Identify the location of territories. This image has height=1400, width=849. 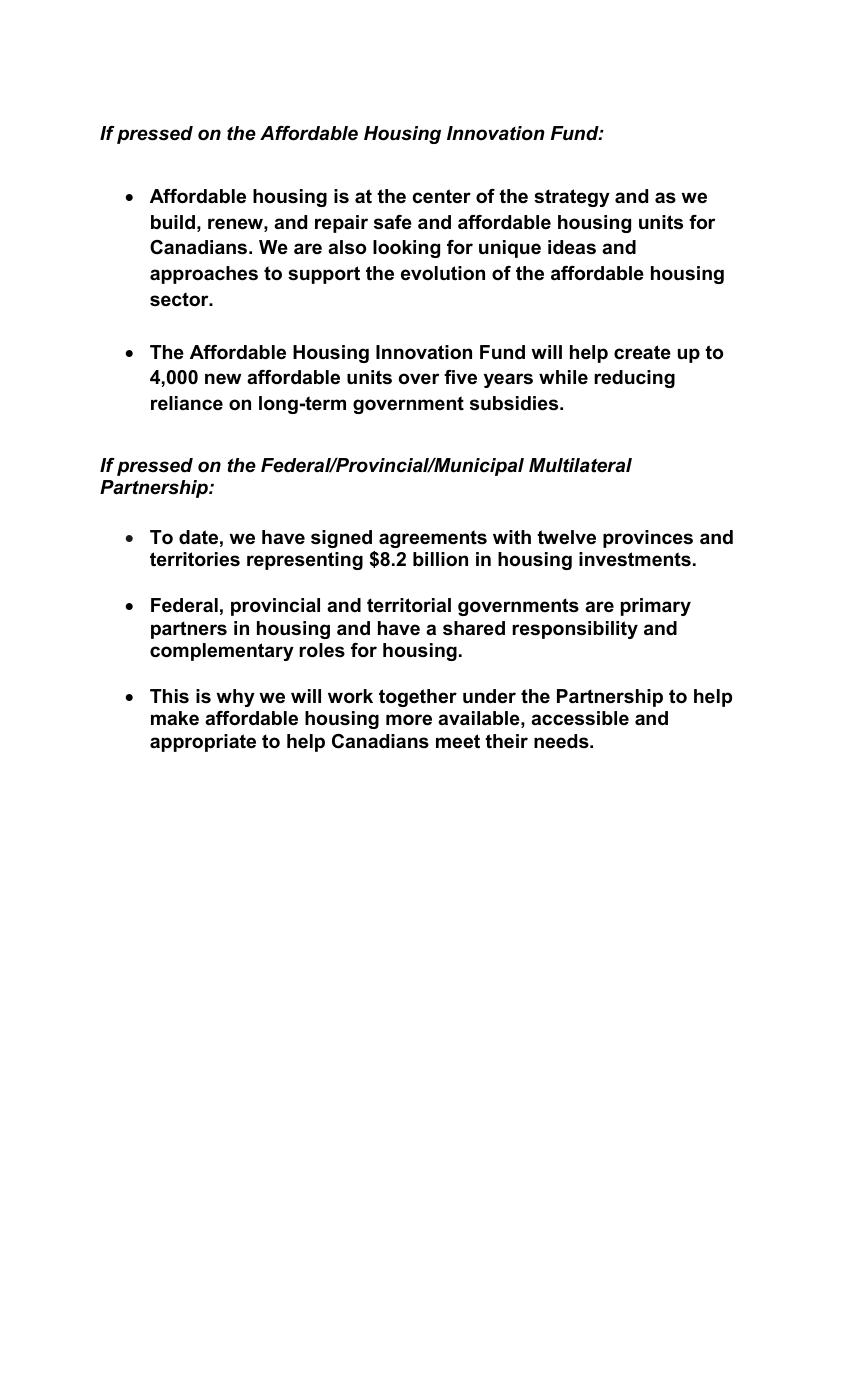
(195, 559).
